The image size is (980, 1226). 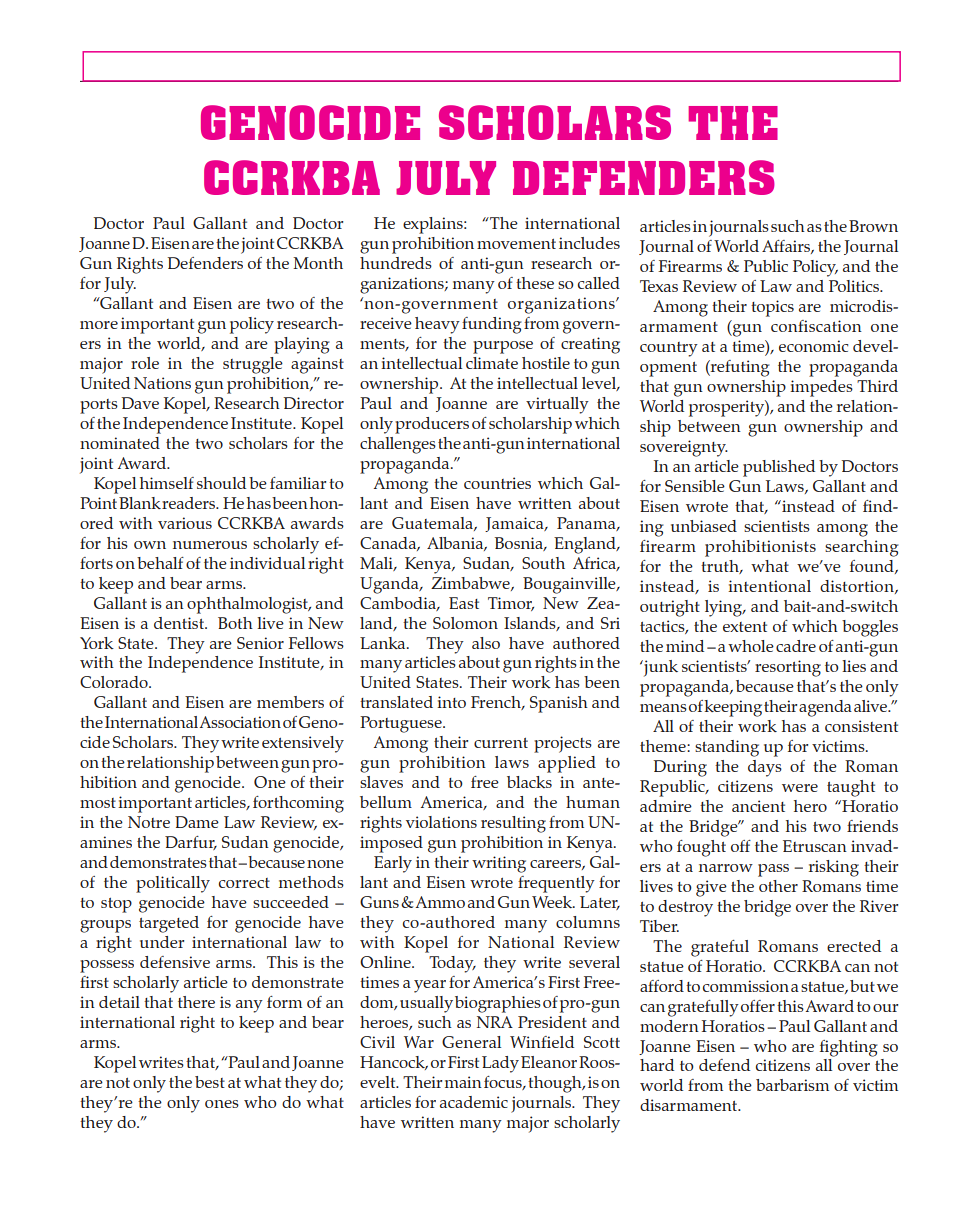 I want to click on politically, so click(x=173, y=884).
